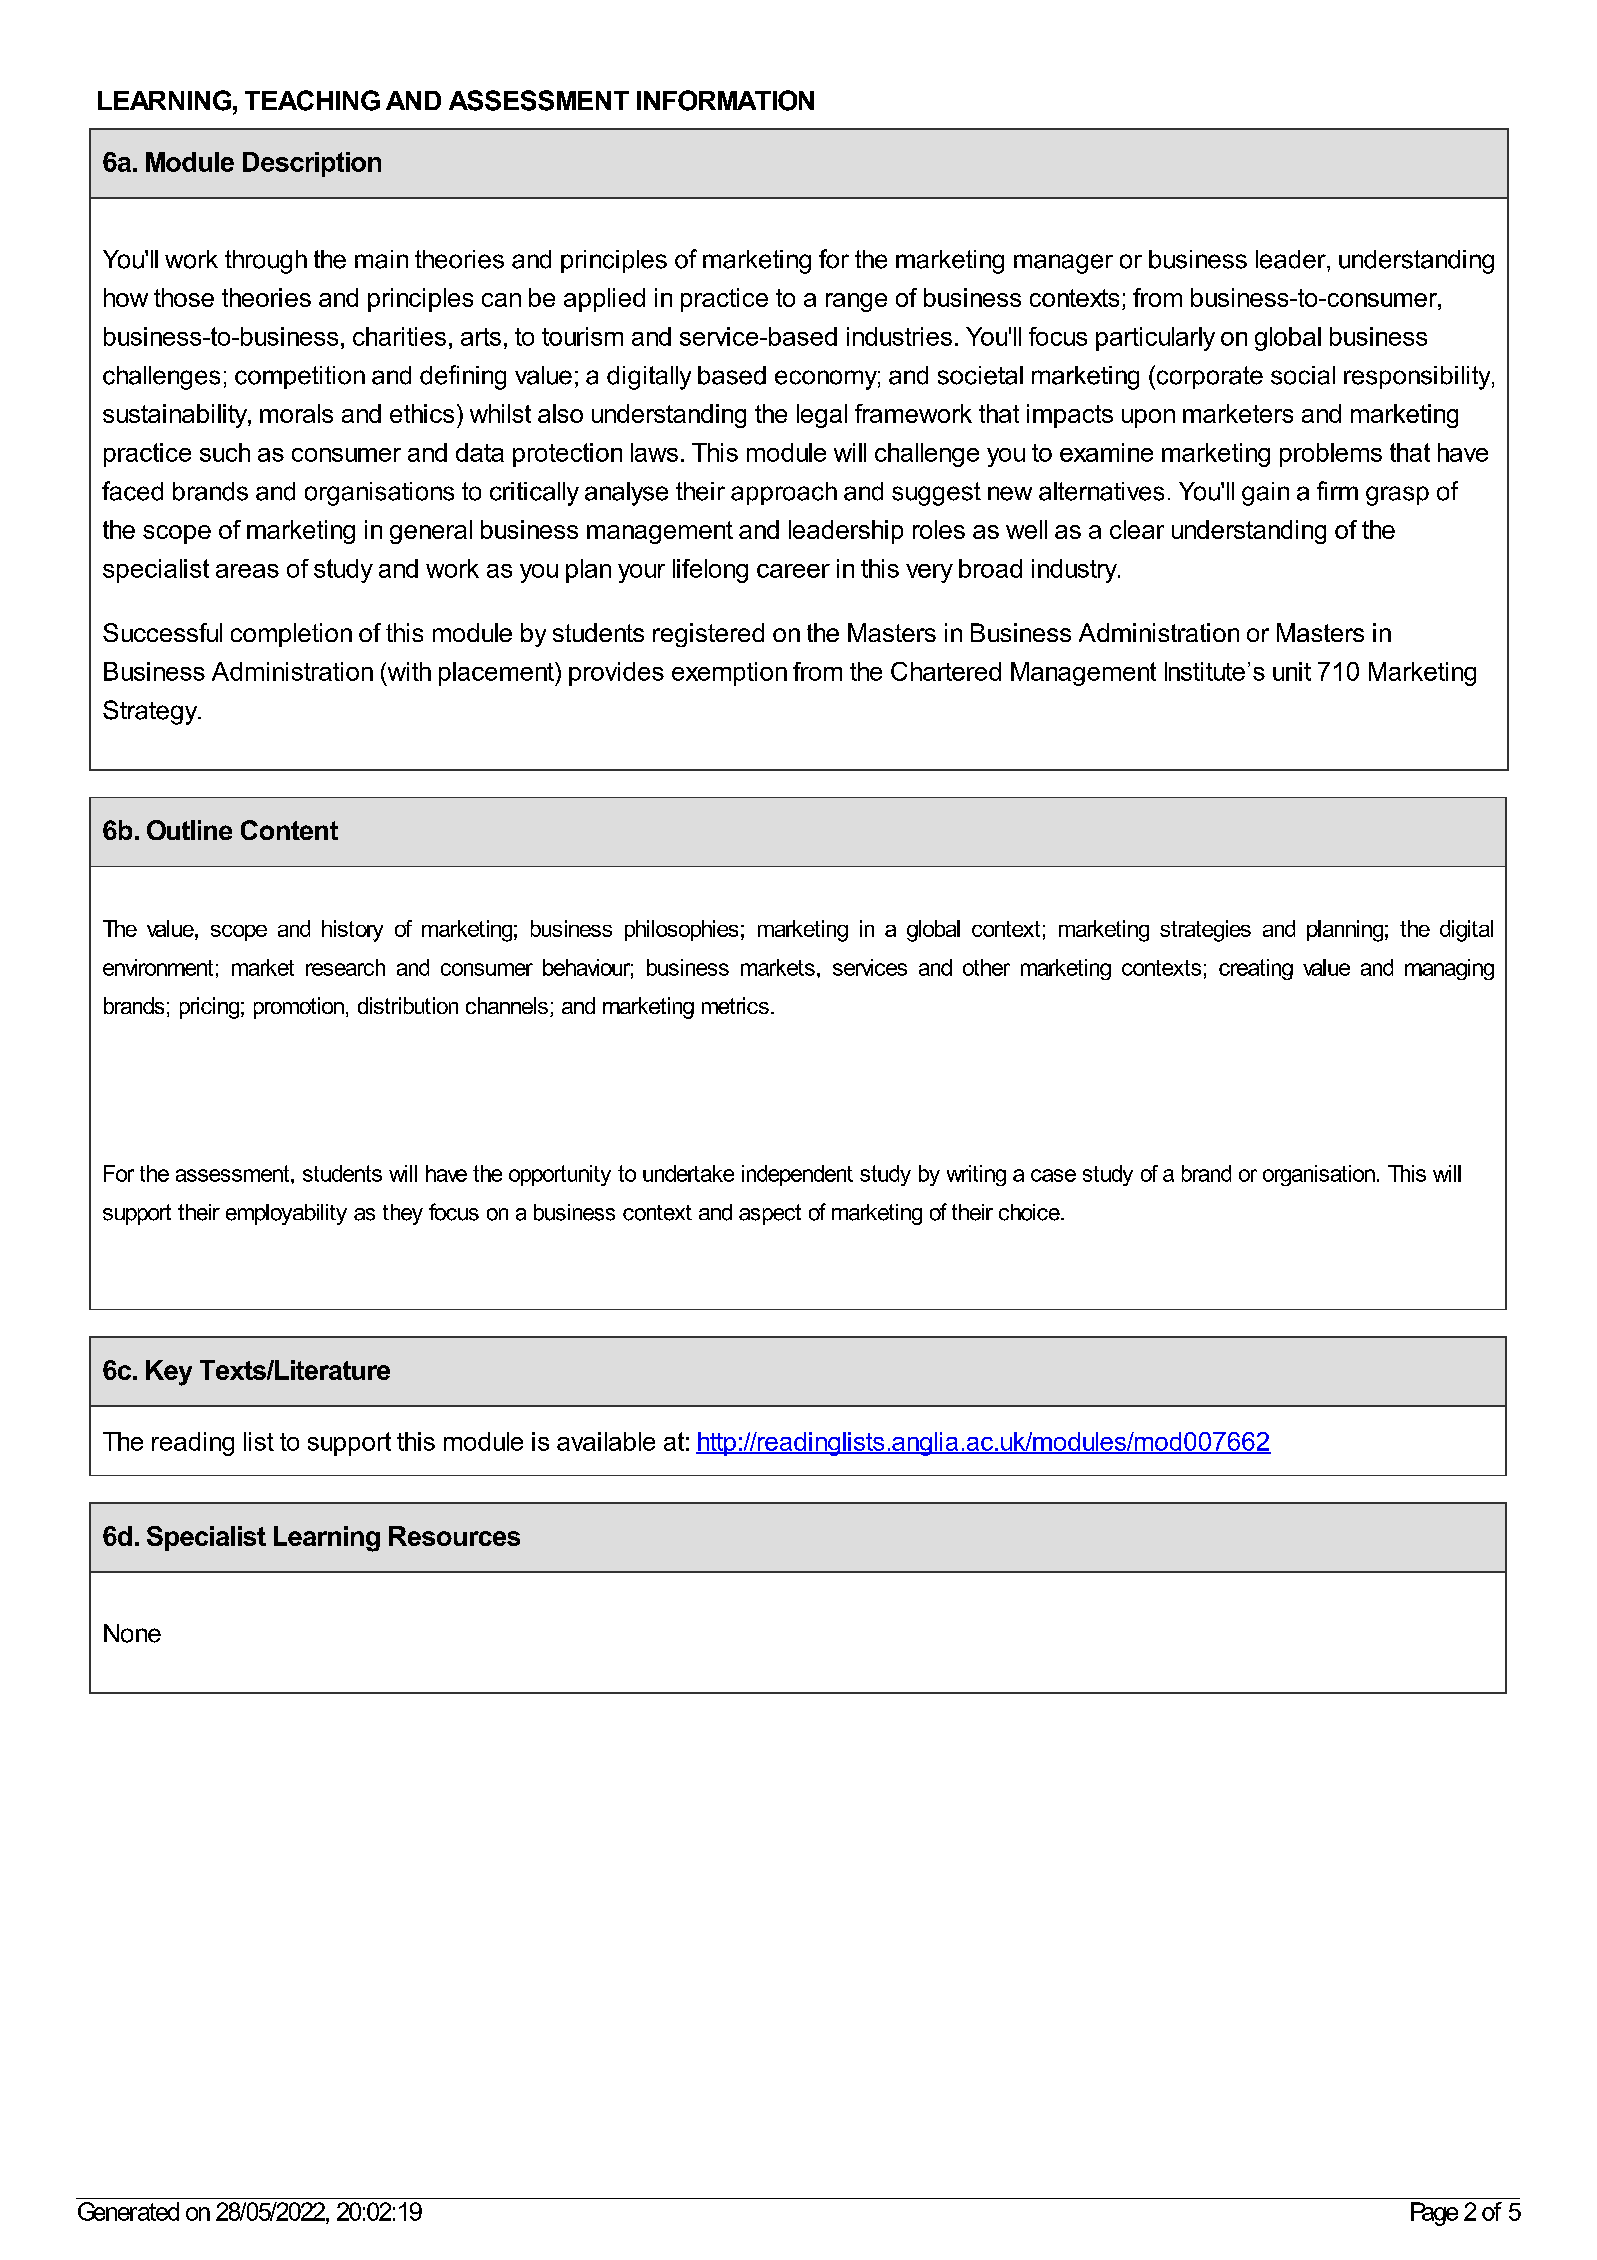 The width and height of the screenshot is (1597, 2260). Describe the element at coordinates (286, 1214) in the screenshot. I see `employability` at that location.
